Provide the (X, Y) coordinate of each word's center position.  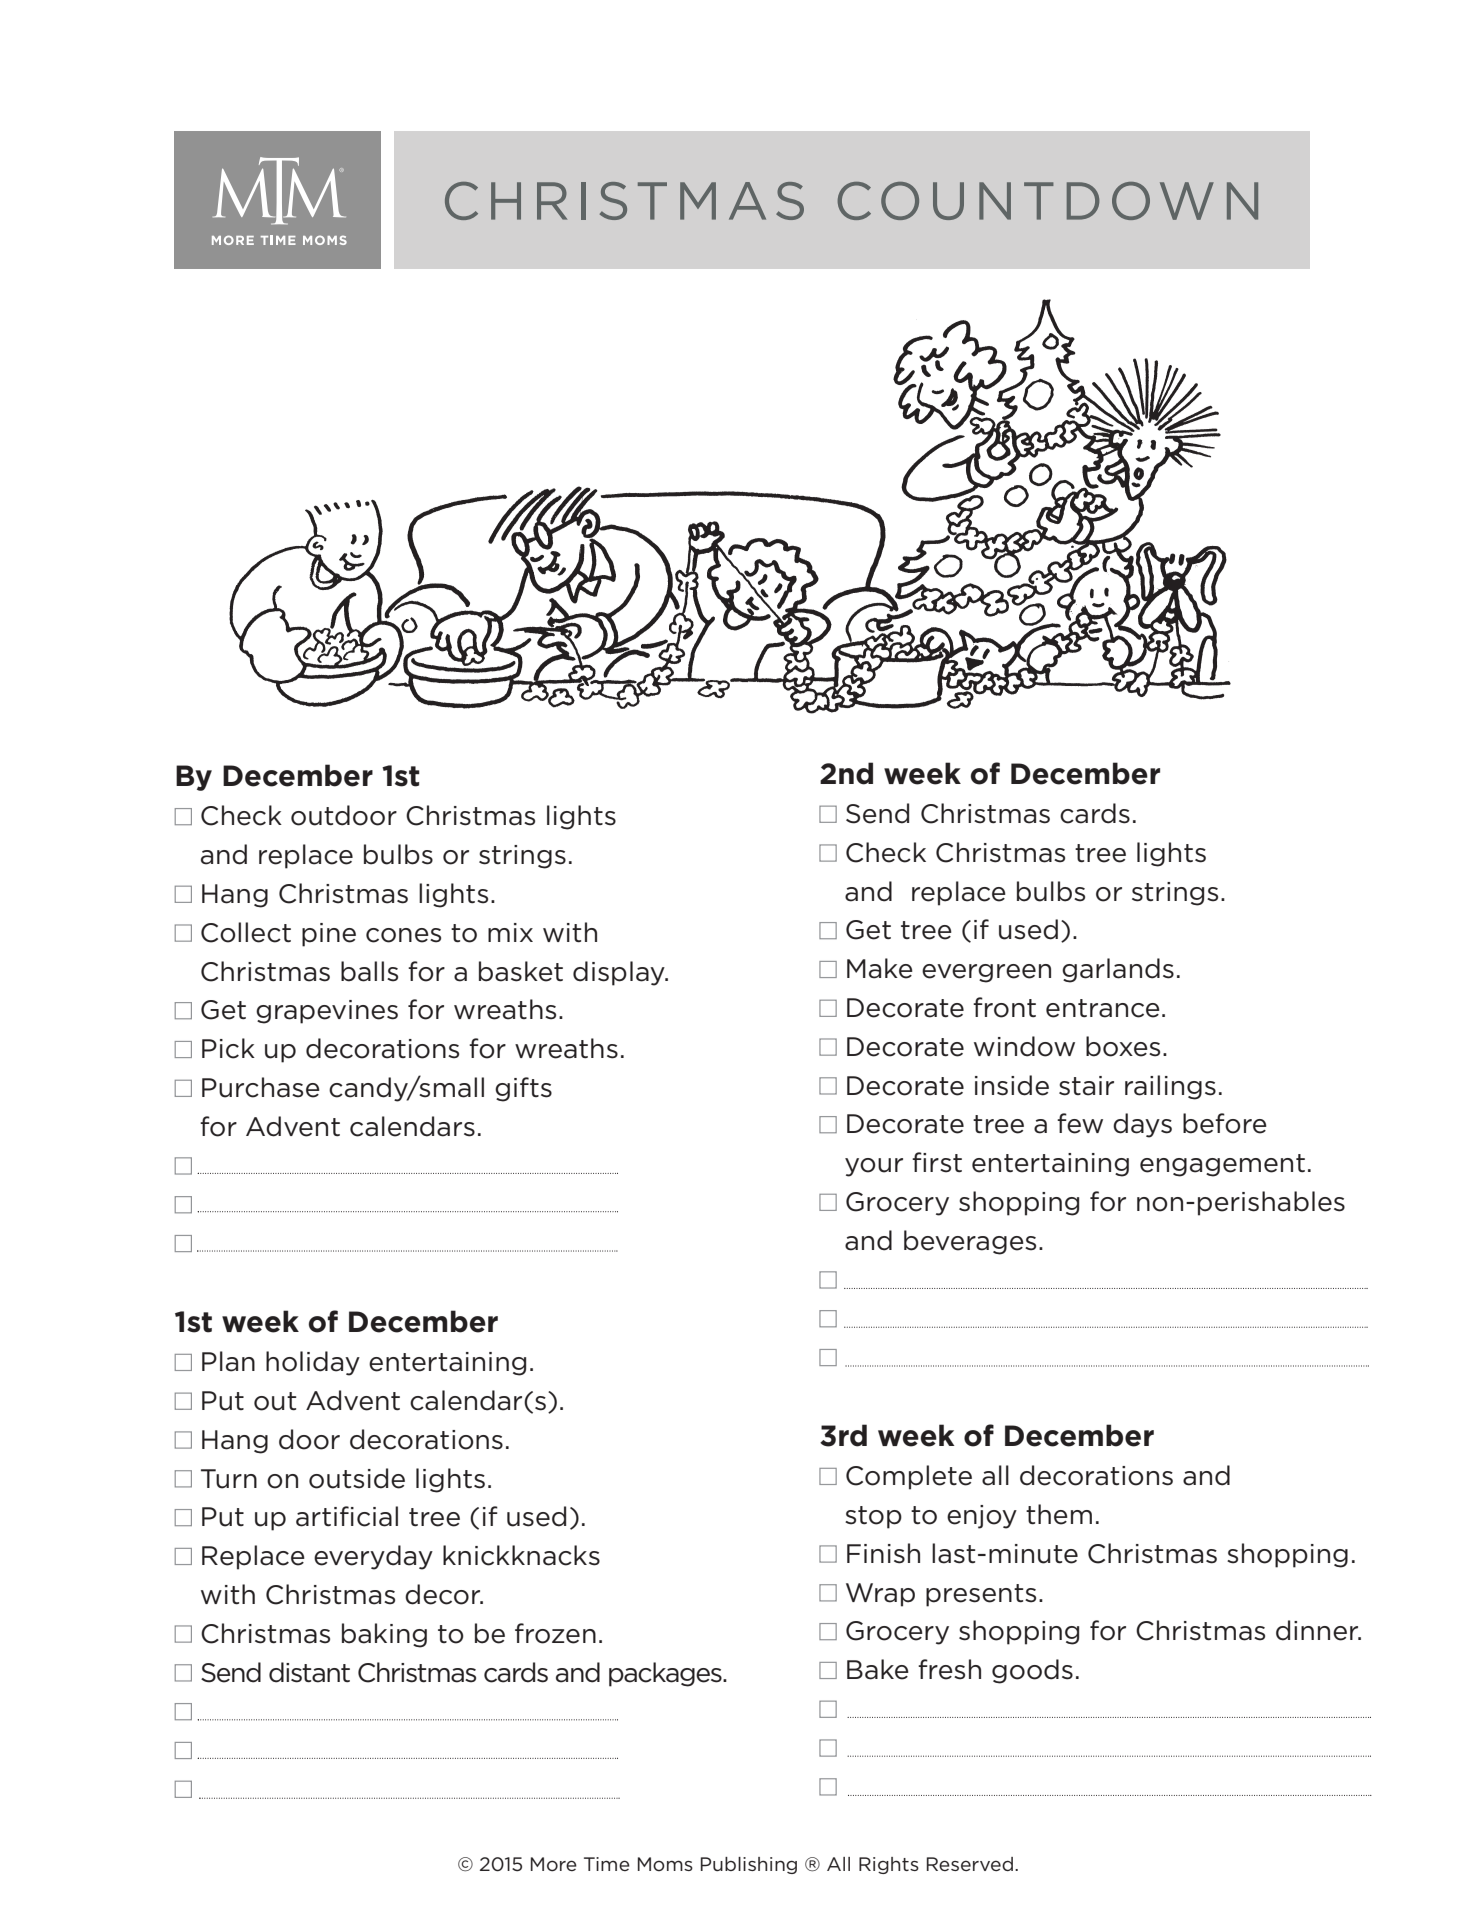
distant (309, 1672)
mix (510, 932)
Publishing (749, 1865)
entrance (1103, 1008)
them (1059, 1514)
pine (329, 935)
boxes (1123, 1046)
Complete (909, 1477)
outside (357, 1478)
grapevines (327, 1012)
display (620, 973)
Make (880, 968)
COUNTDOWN (1048, 201)
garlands (1118, 970)
